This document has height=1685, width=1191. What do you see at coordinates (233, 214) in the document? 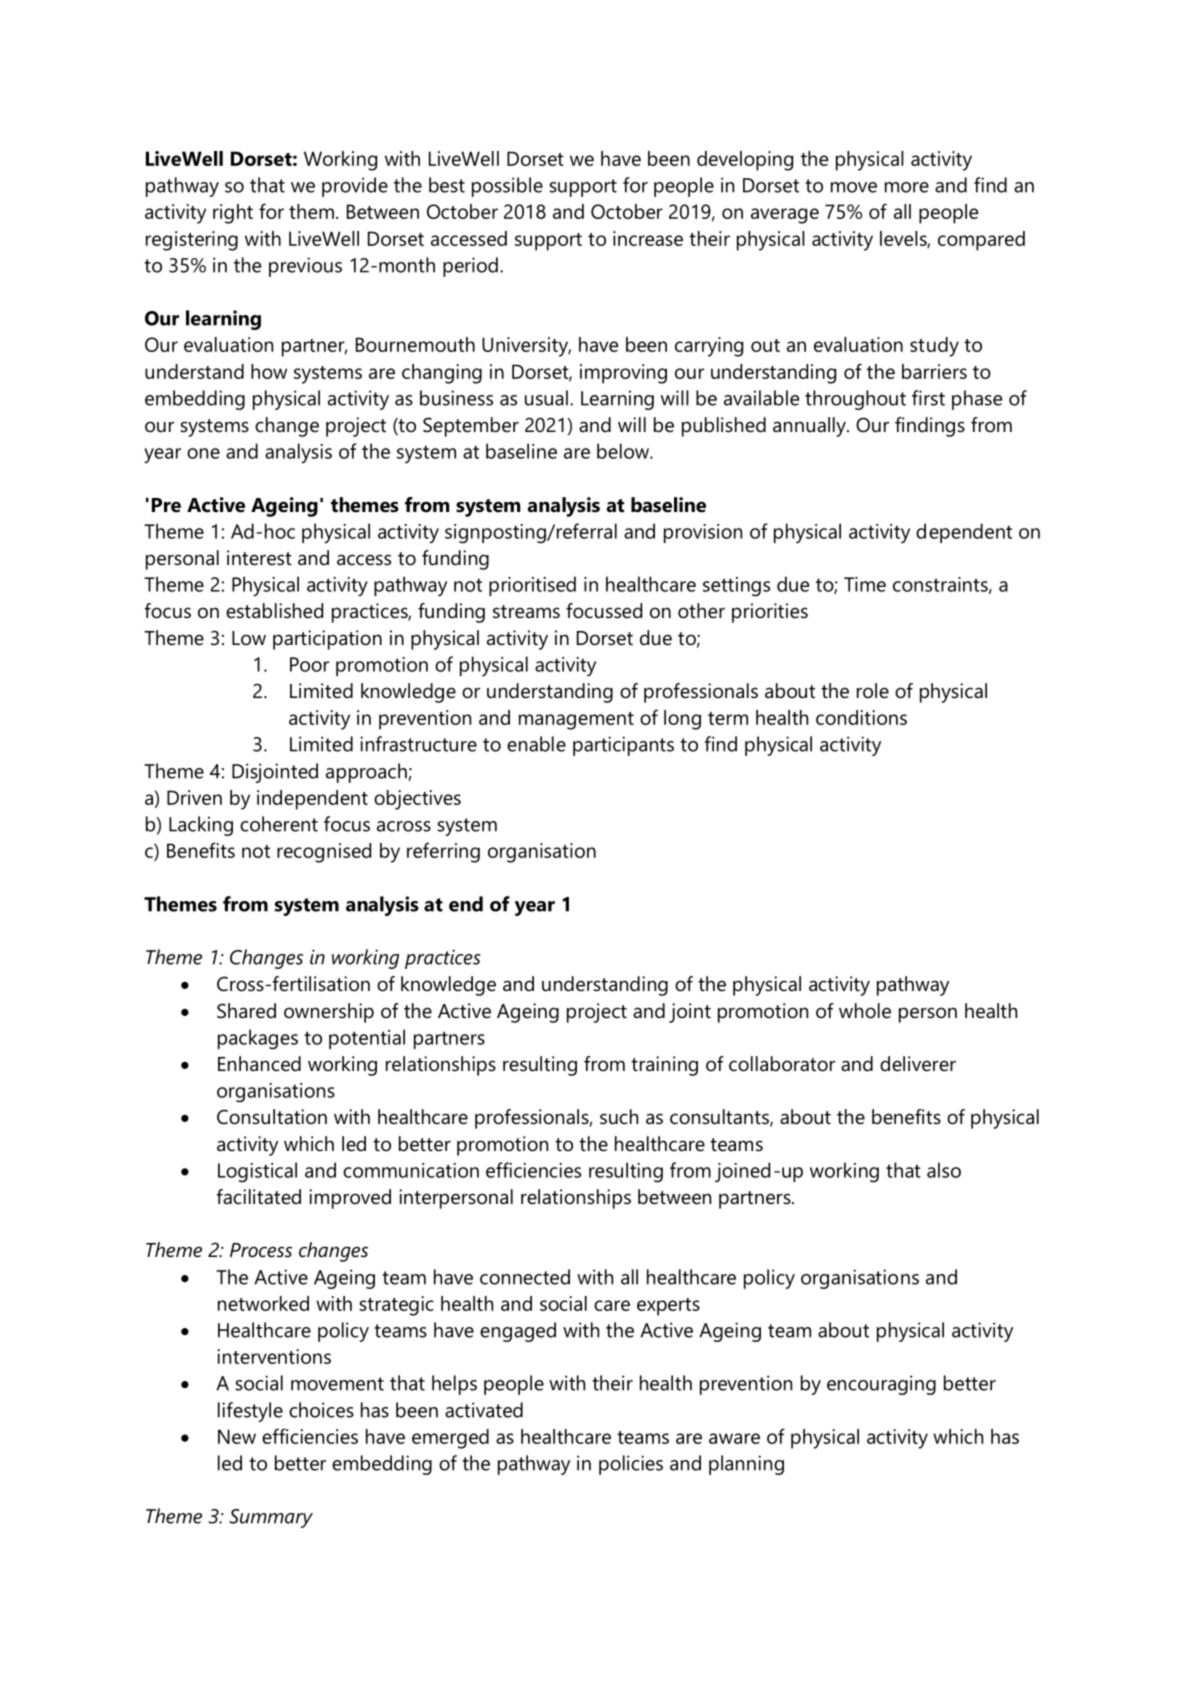
I see `right` at bounding box center [233, 214].
